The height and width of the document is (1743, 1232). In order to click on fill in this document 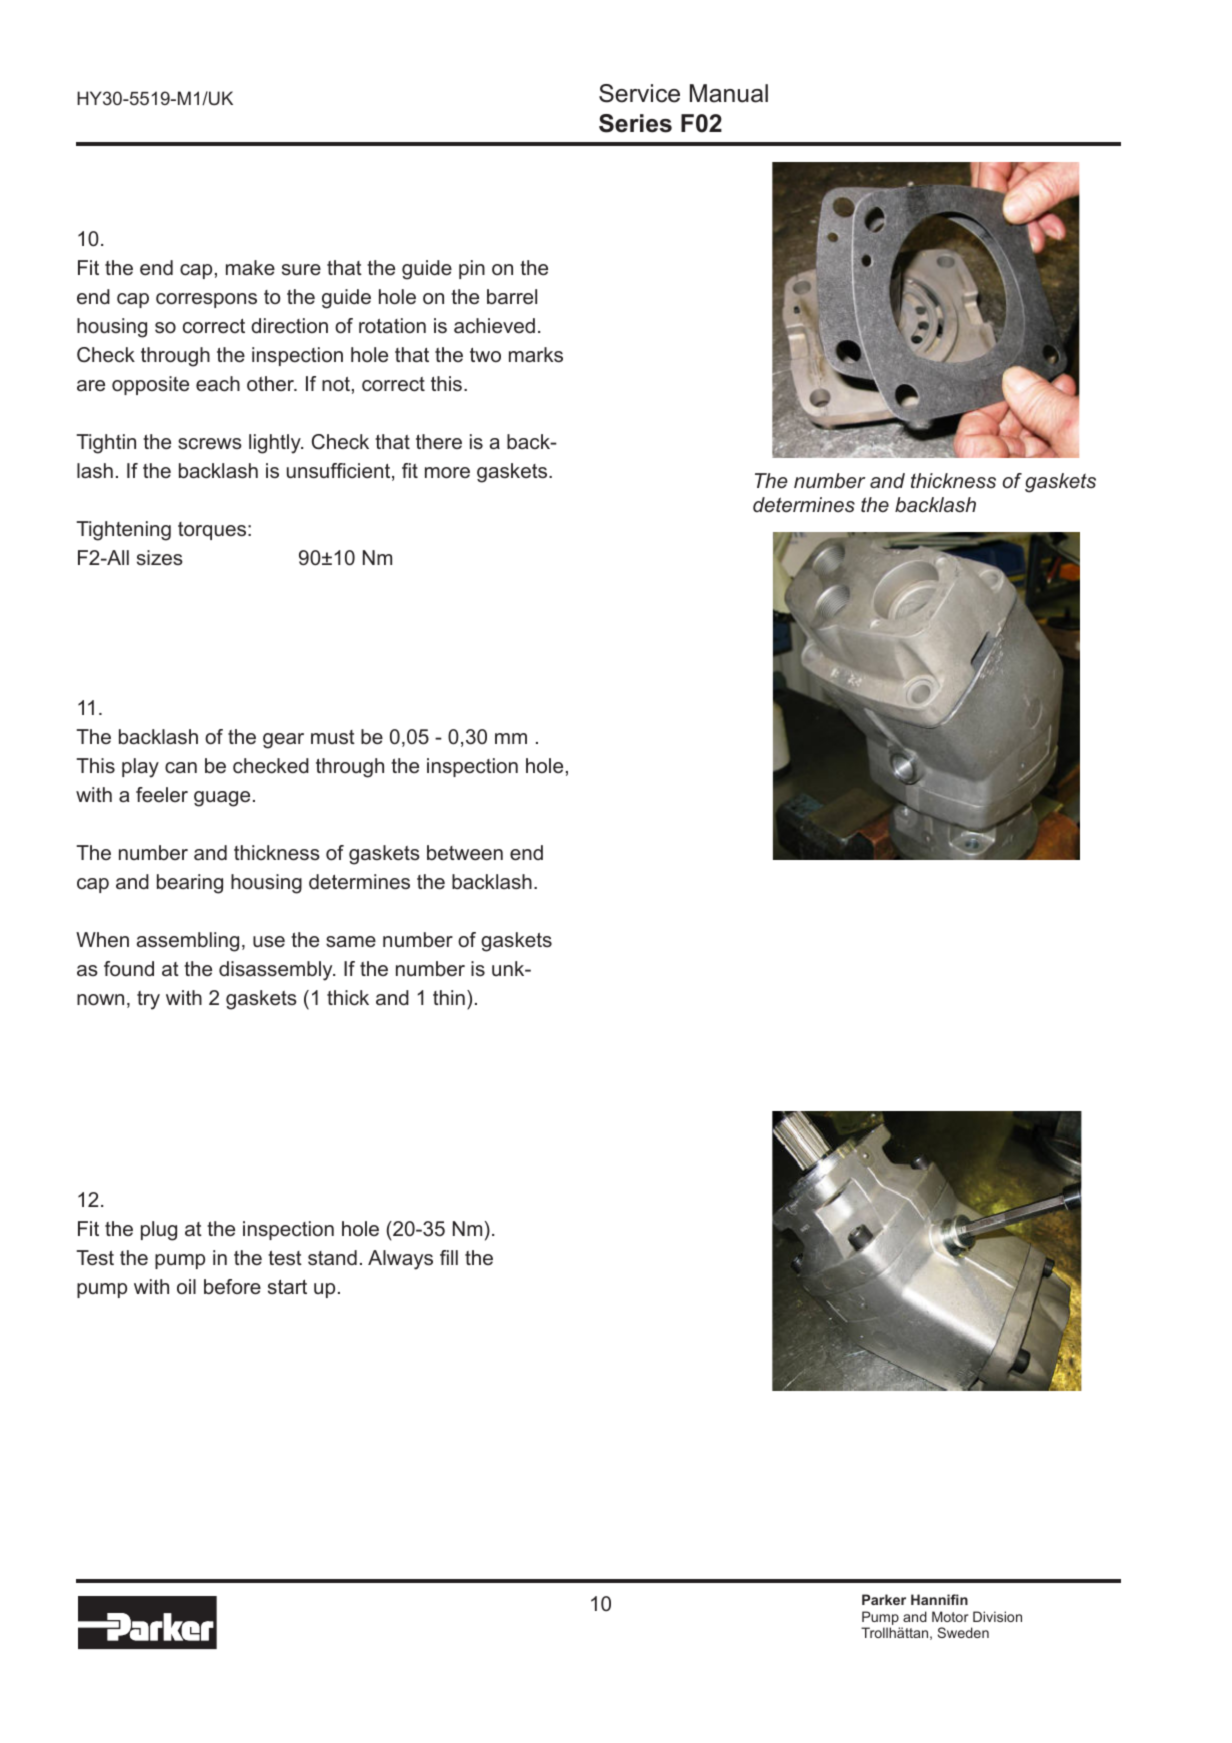, I will do `click(449, 1257)`.
